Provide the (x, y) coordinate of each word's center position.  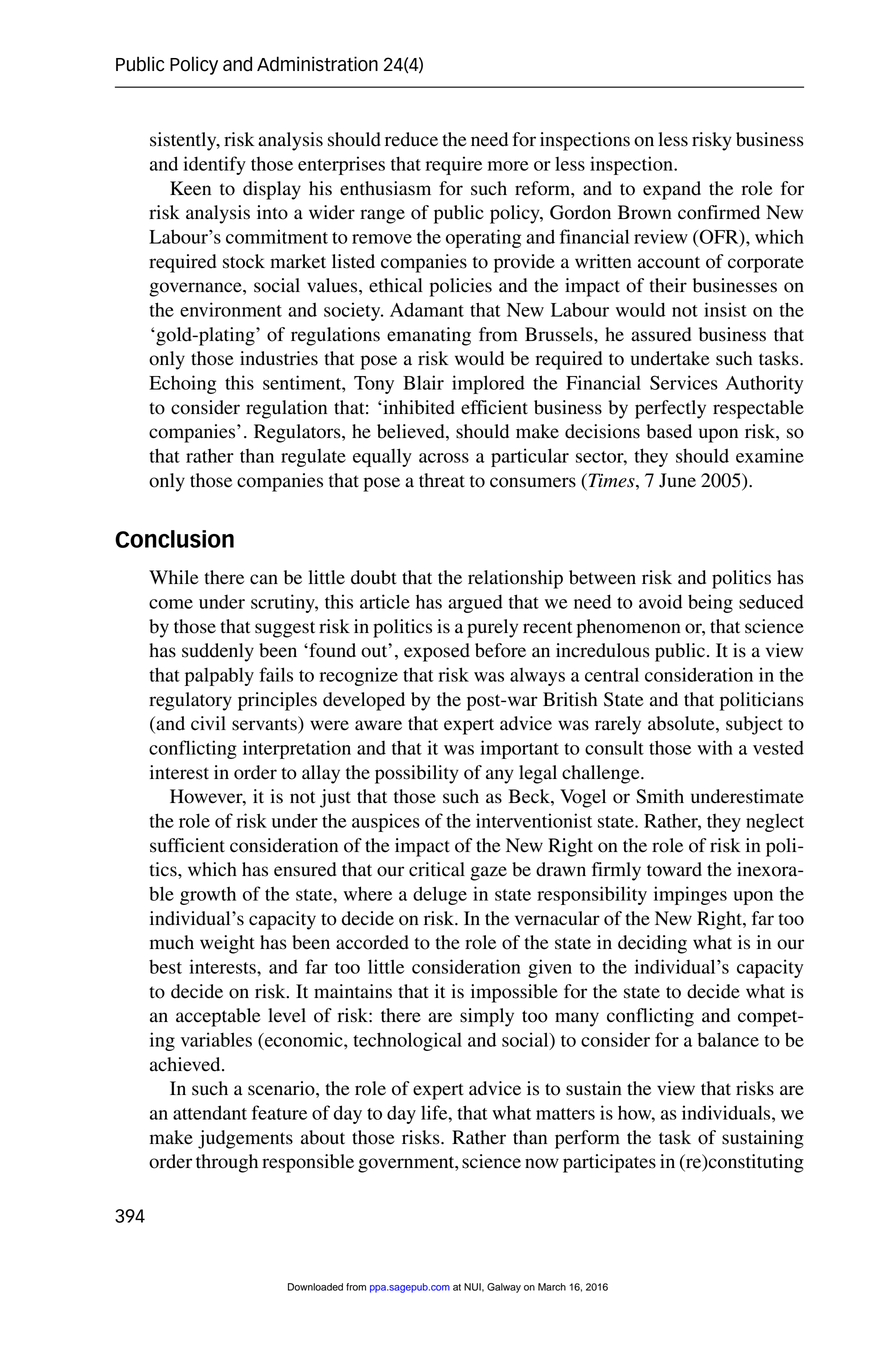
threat (442, 480)
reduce (411, 139)
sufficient (187, 845)
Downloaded (315, 1287)
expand (672, 190)
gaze (488, 873)
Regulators (298, 433)
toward (674, 869)
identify (214, 165)
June (677, 480)
